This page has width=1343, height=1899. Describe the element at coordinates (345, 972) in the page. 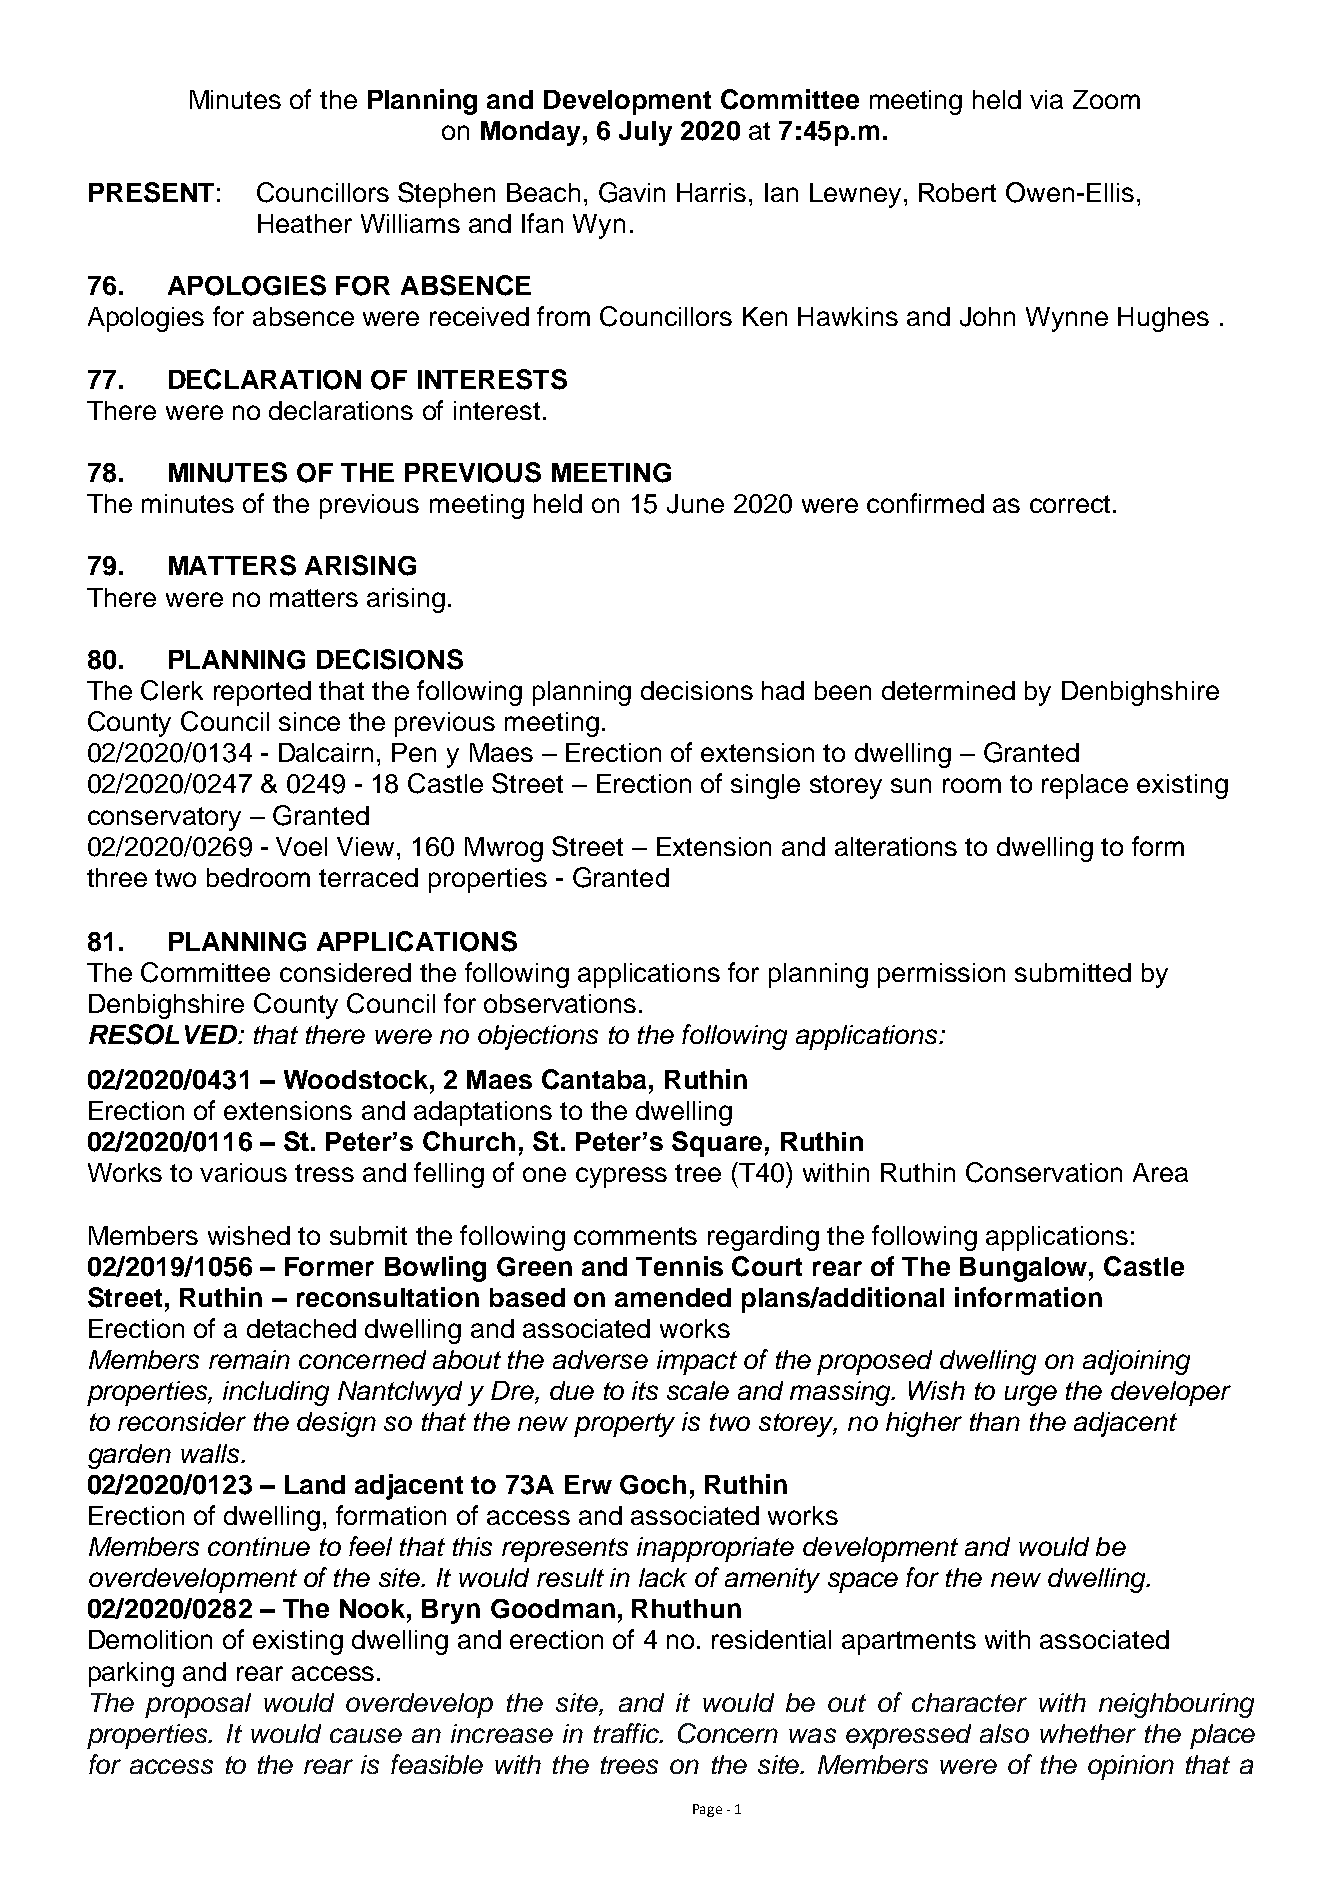

I see `considered` at that location.
